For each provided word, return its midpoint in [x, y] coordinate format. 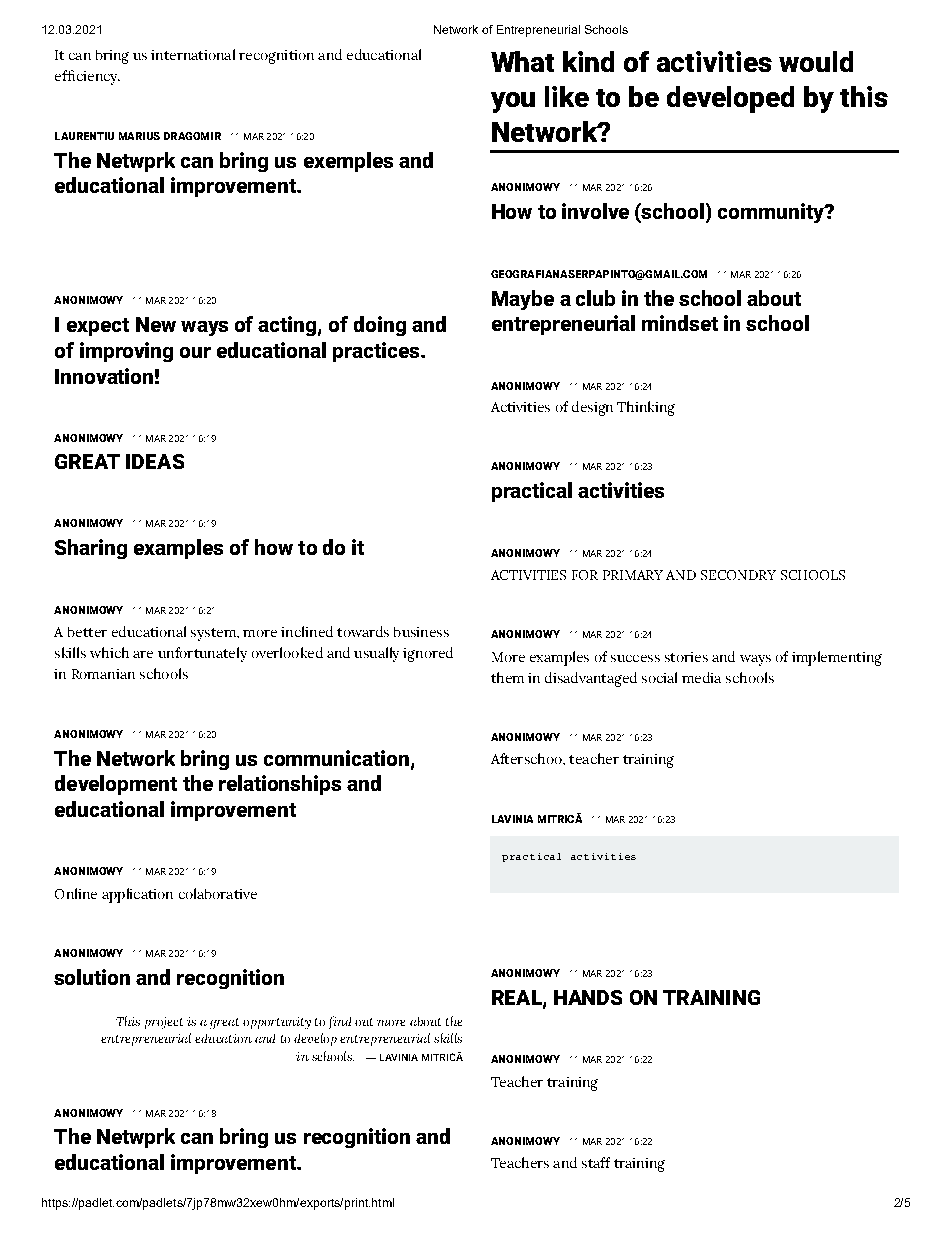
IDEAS [155, 461]
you [513, 102]
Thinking [646, 408]
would [816, 61]
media [701, 677]
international [193, 54]
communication [338, 759]
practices [377, 352]
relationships [280, 785]
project [164, 1023]
